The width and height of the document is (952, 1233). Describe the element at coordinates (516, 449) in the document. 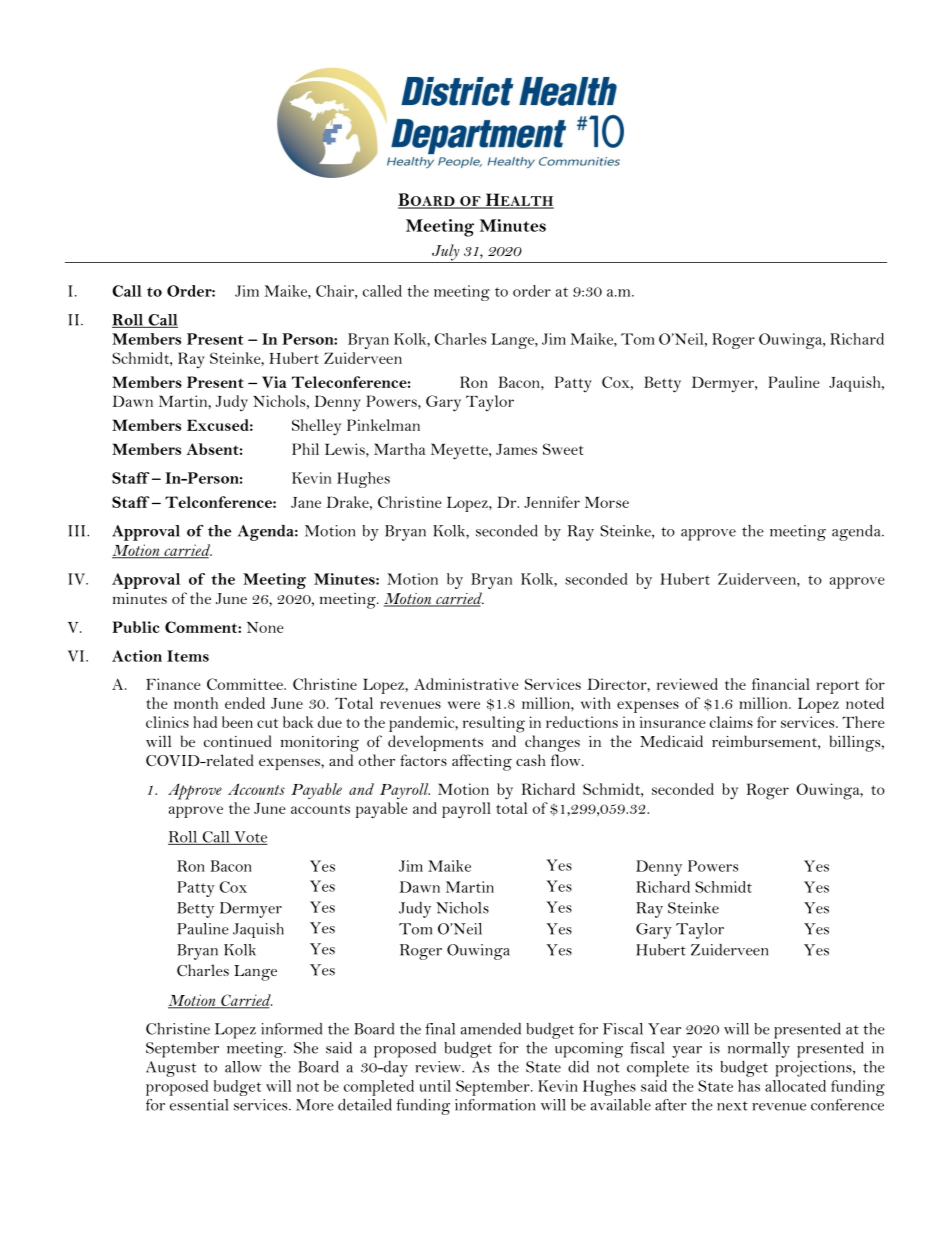

I see `James` at that location.
